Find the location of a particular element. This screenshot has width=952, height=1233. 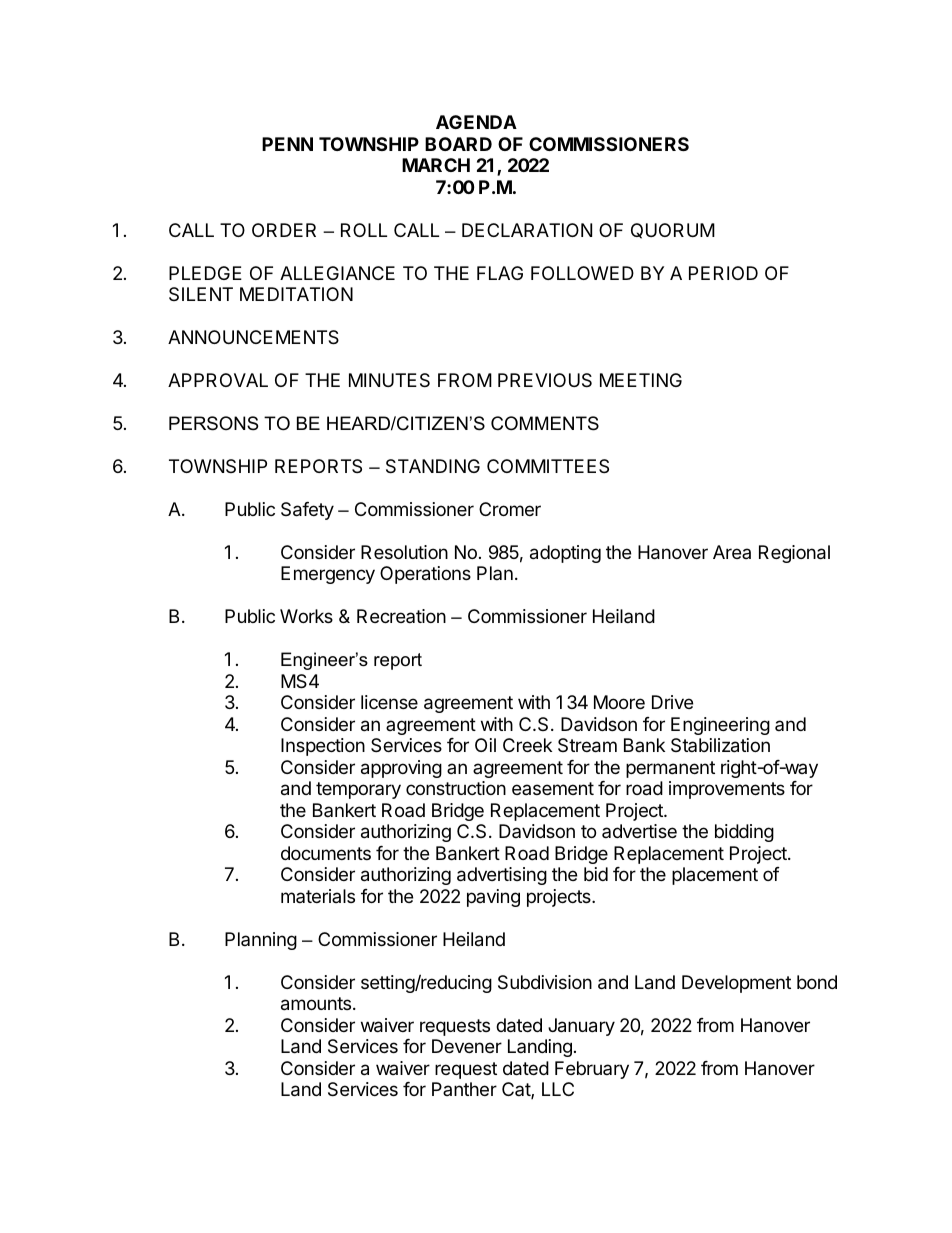

adopting is located at coordinates (565, 554).
